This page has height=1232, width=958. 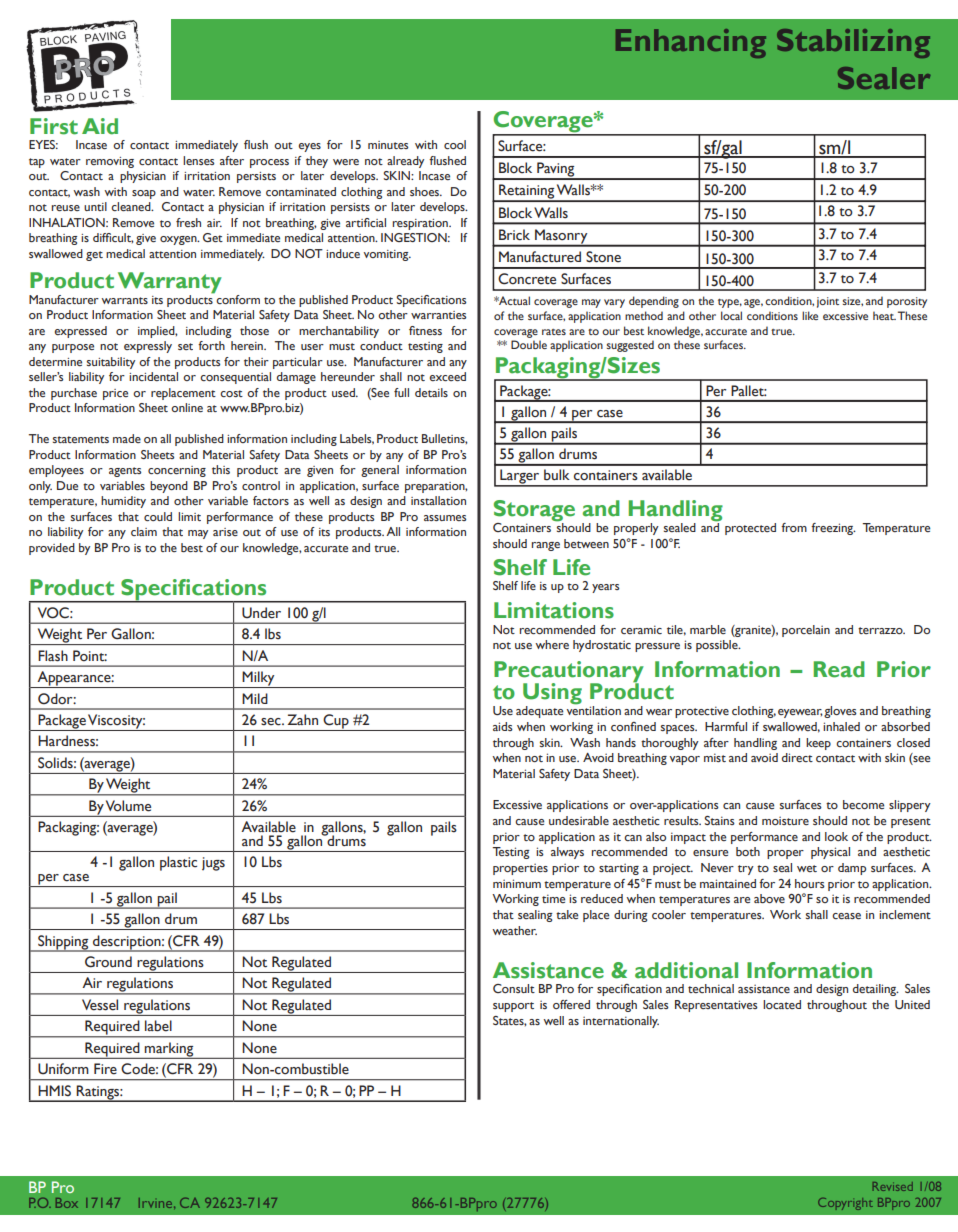 What do you see at coordinates (53, 656) in the page?
I see `Flash` at bounding box center [53, 656].
